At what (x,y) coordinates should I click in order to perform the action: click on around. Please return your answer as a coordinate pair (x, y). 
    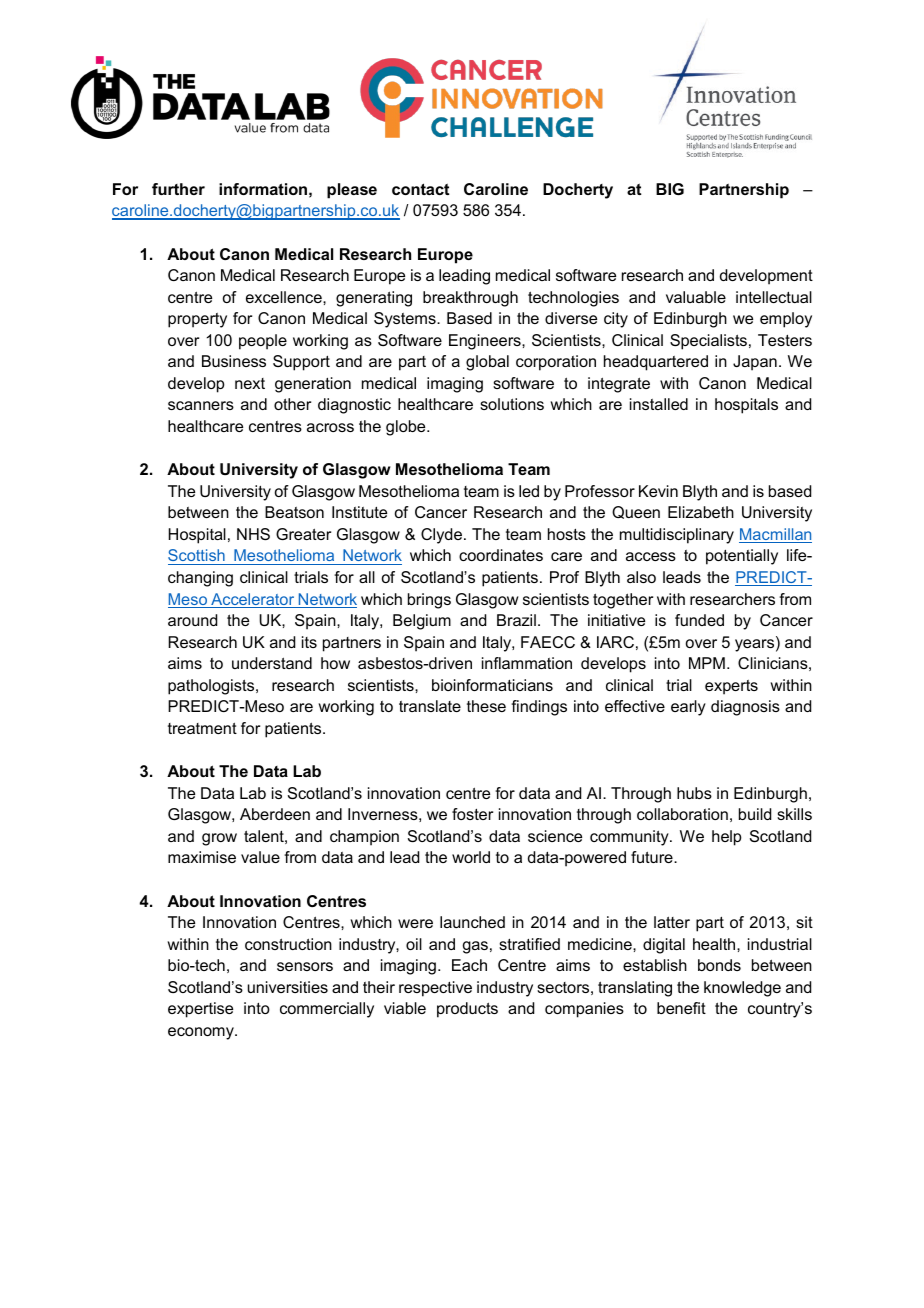
    Looking at the image, I should click on (192, 620).
